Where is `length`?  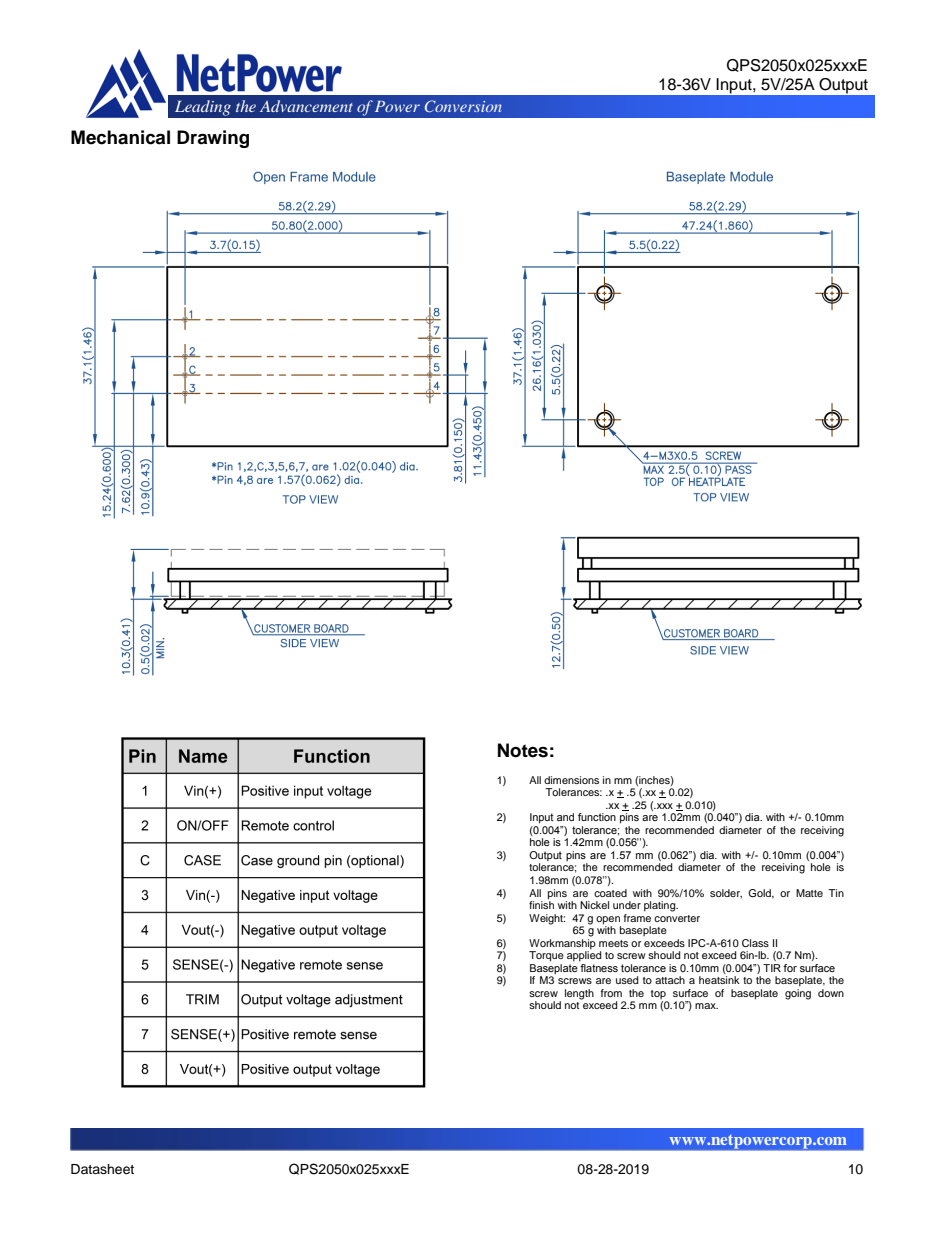
length is located at coordinates (579, 994).
